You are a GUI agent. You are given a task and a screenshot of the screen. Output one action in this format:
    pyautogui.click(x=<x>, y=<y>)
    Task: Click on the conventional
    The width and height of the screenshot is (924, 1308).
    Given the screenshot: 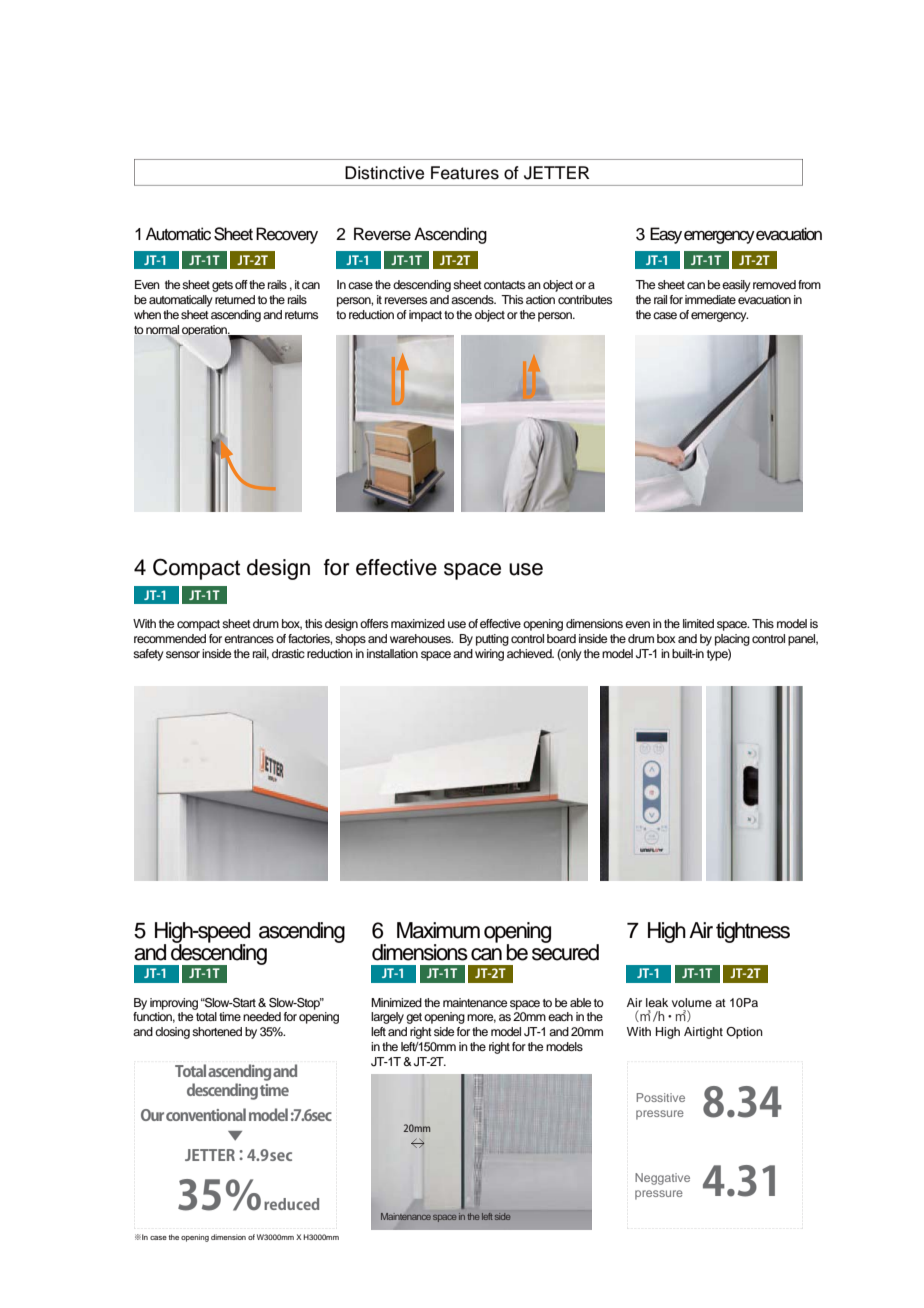 What is the action you would take?
    pyautogui.click(x=206, y=1114)
